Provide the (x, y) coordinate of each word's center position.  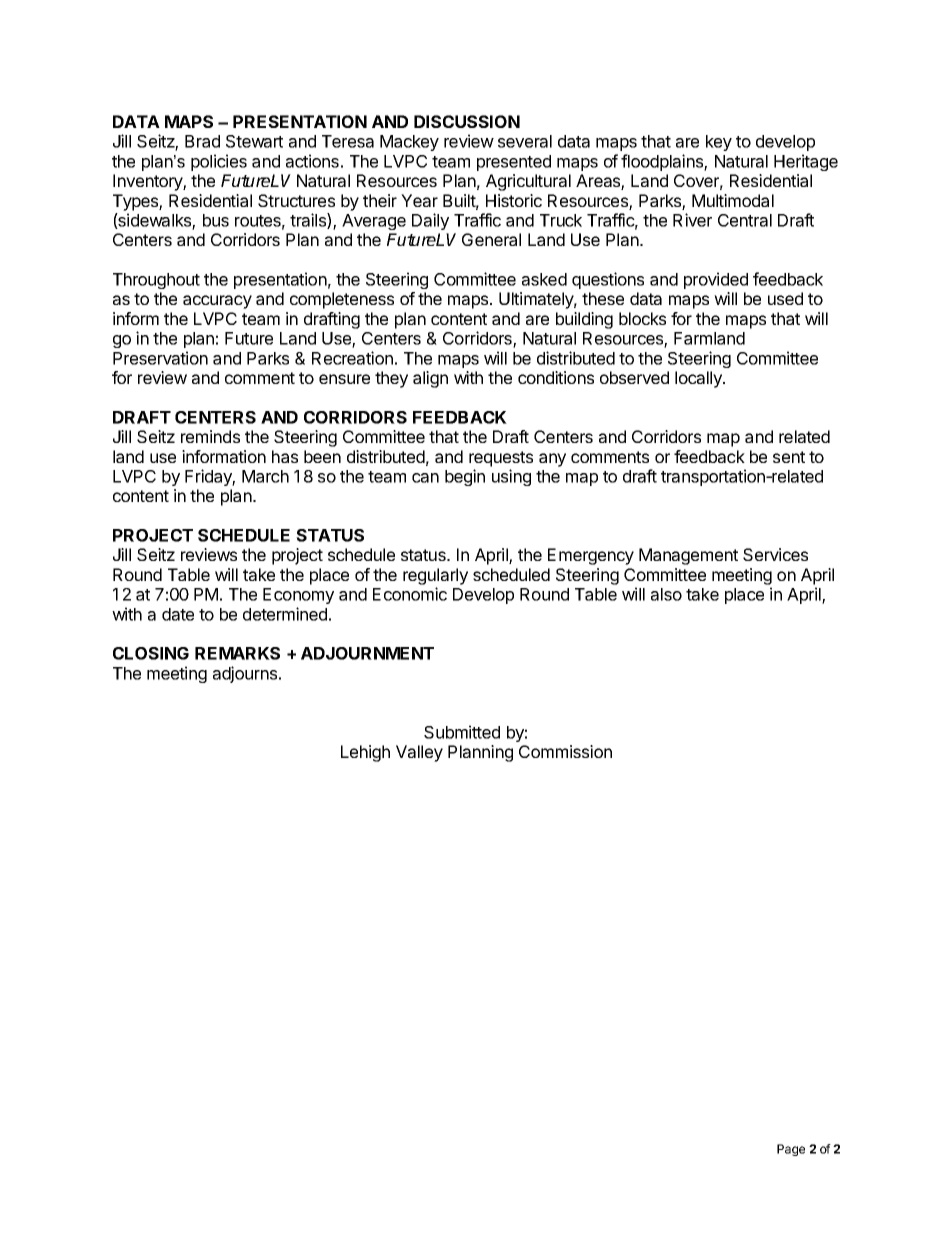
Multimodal (733, 200)
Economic (410, 594)
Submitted (462, 732)
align (430, 379)
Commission (565, 751)
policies (219, 162)
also (666, 594)
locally (699, 379)
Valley (419, 753)
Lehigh (365, 753)
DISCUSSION (467, 121)
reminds (210, 436)
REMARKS (237, 653)
